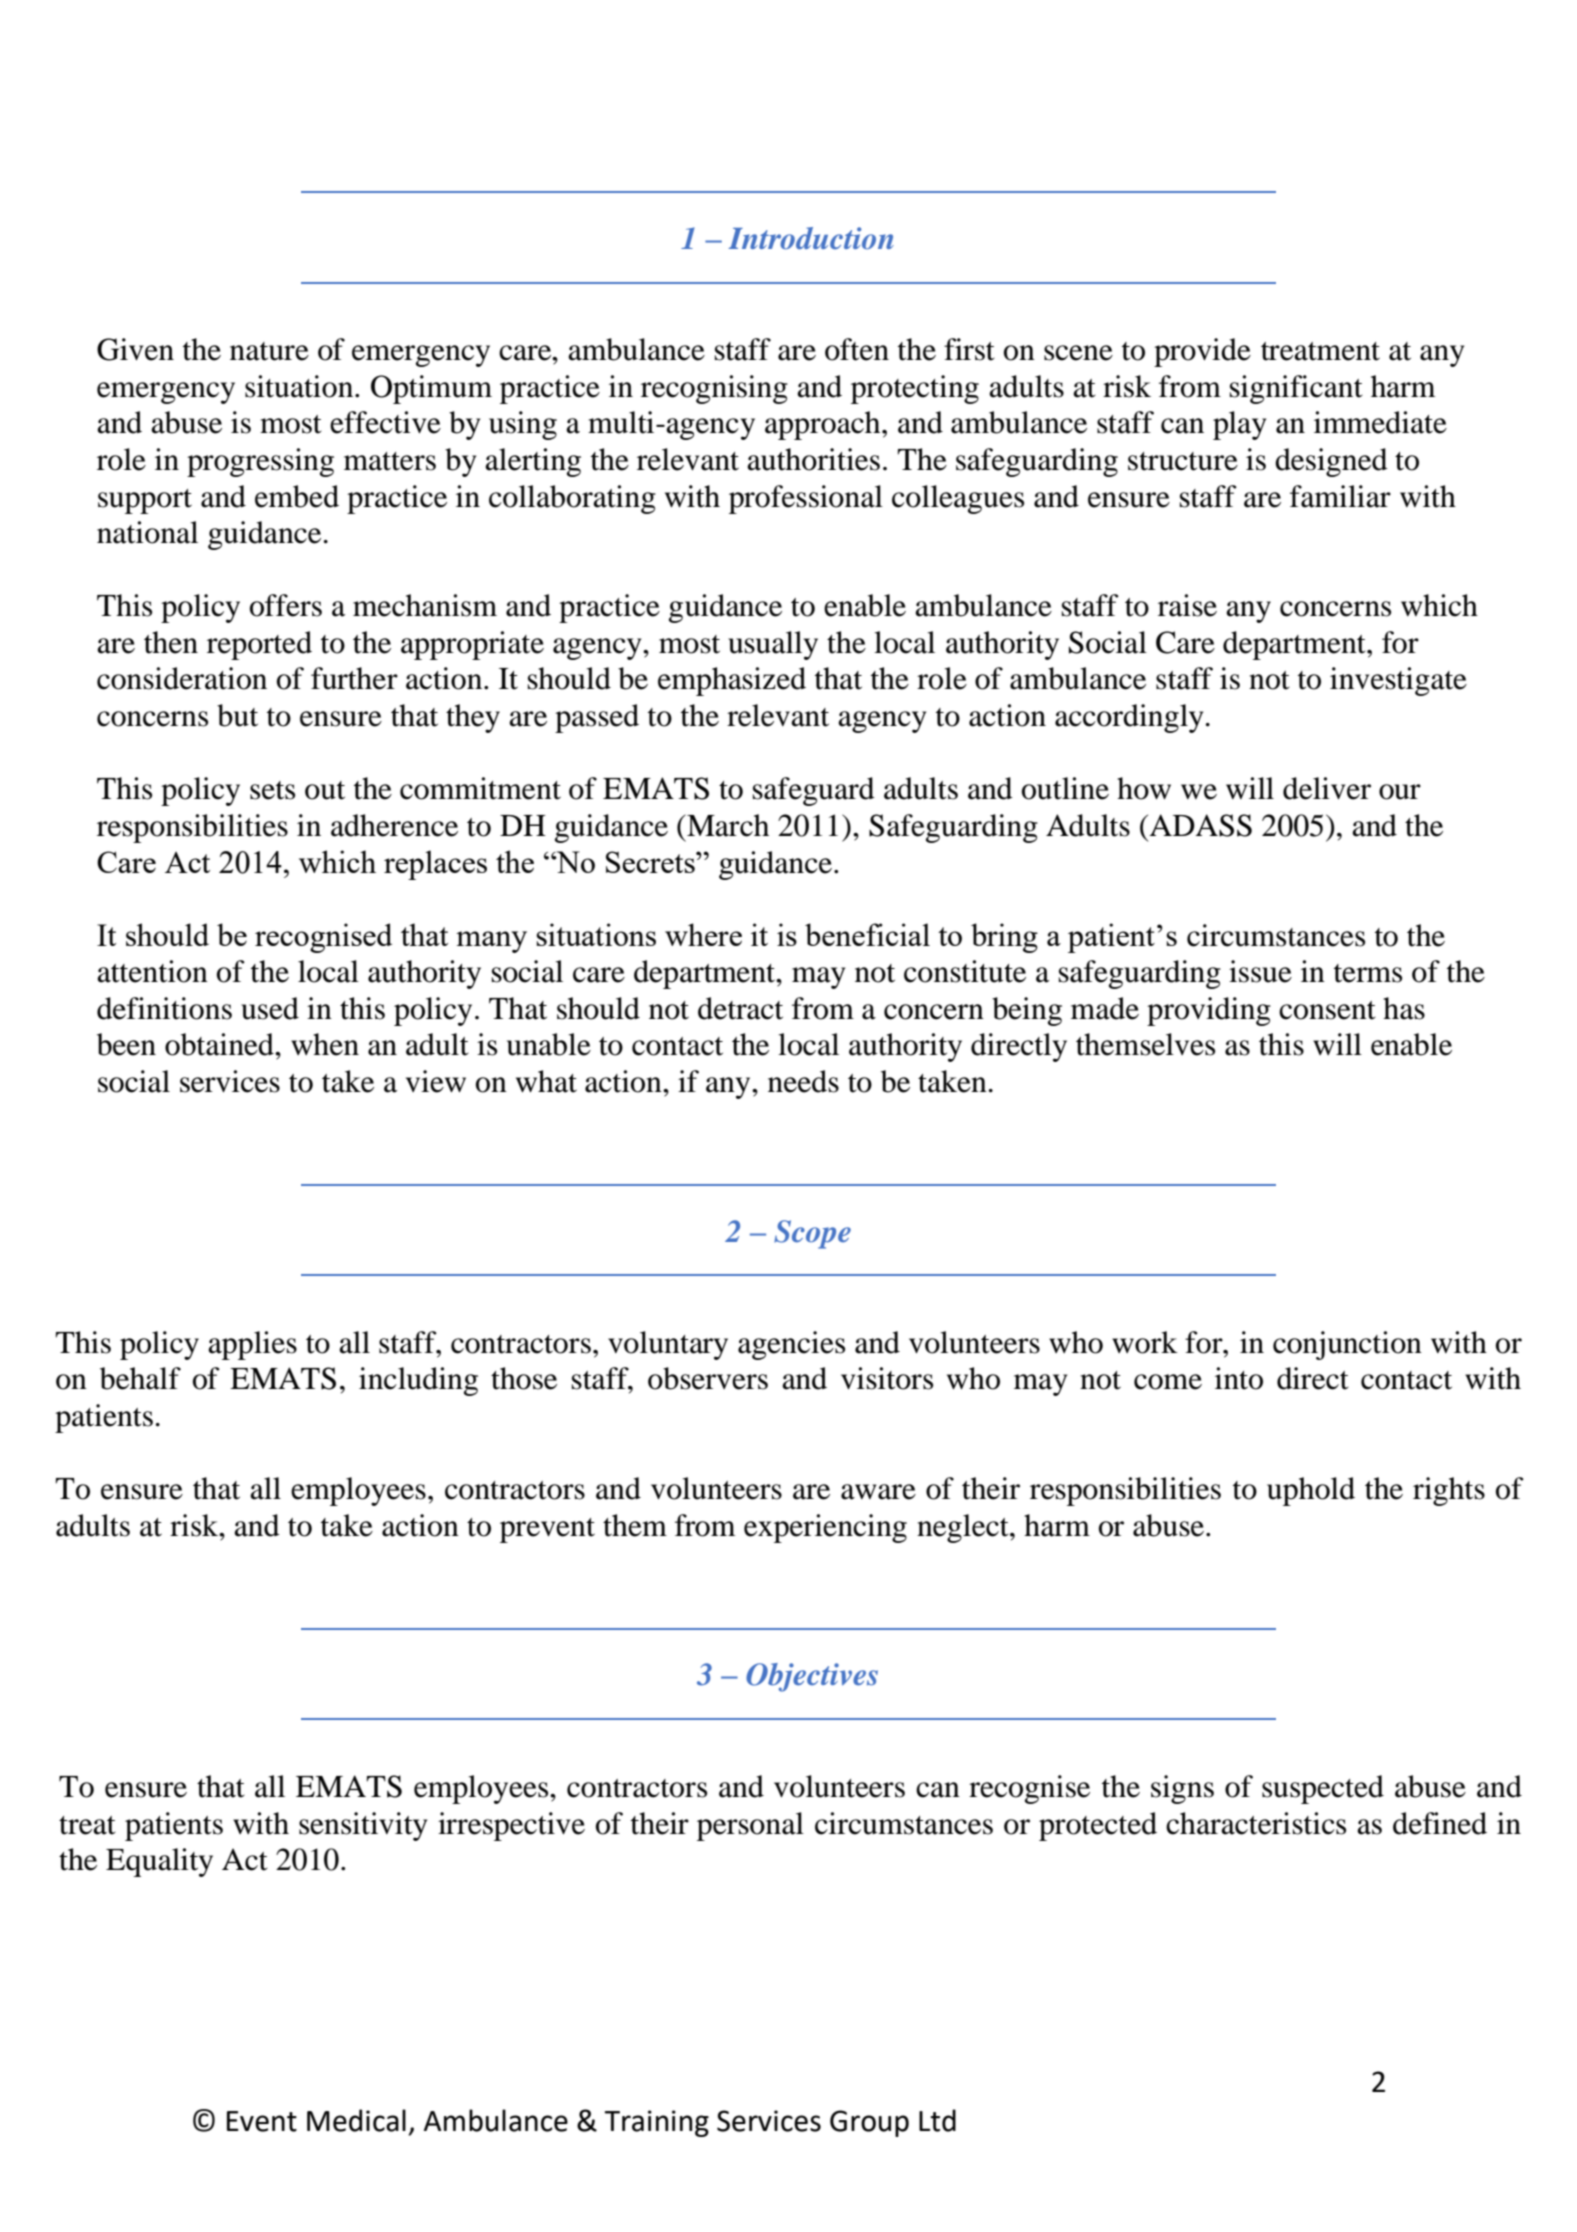  I want to click on emphasized, so click(732, 681).
